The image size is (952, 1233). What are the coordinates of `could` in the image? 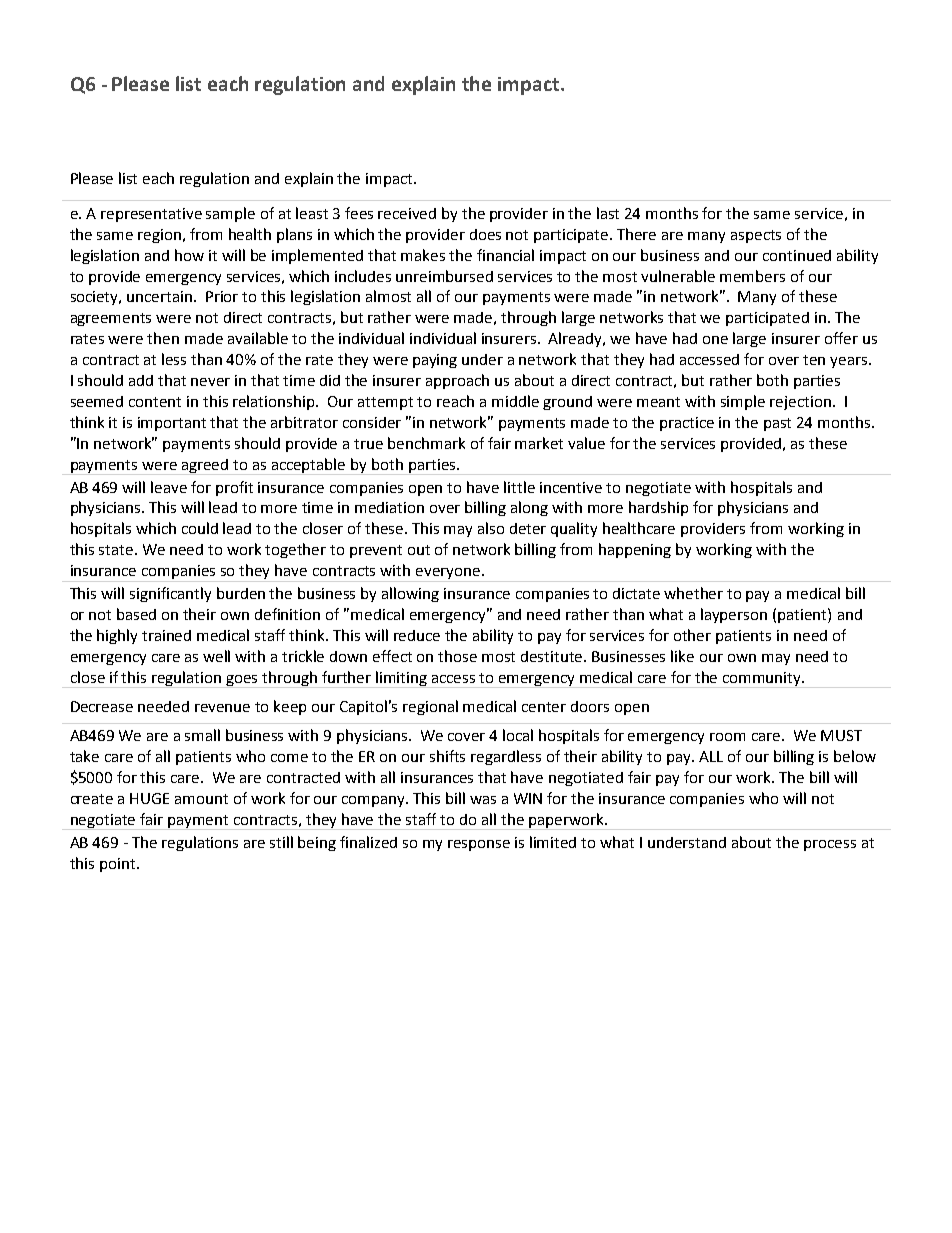 It's located at (200, 528).
